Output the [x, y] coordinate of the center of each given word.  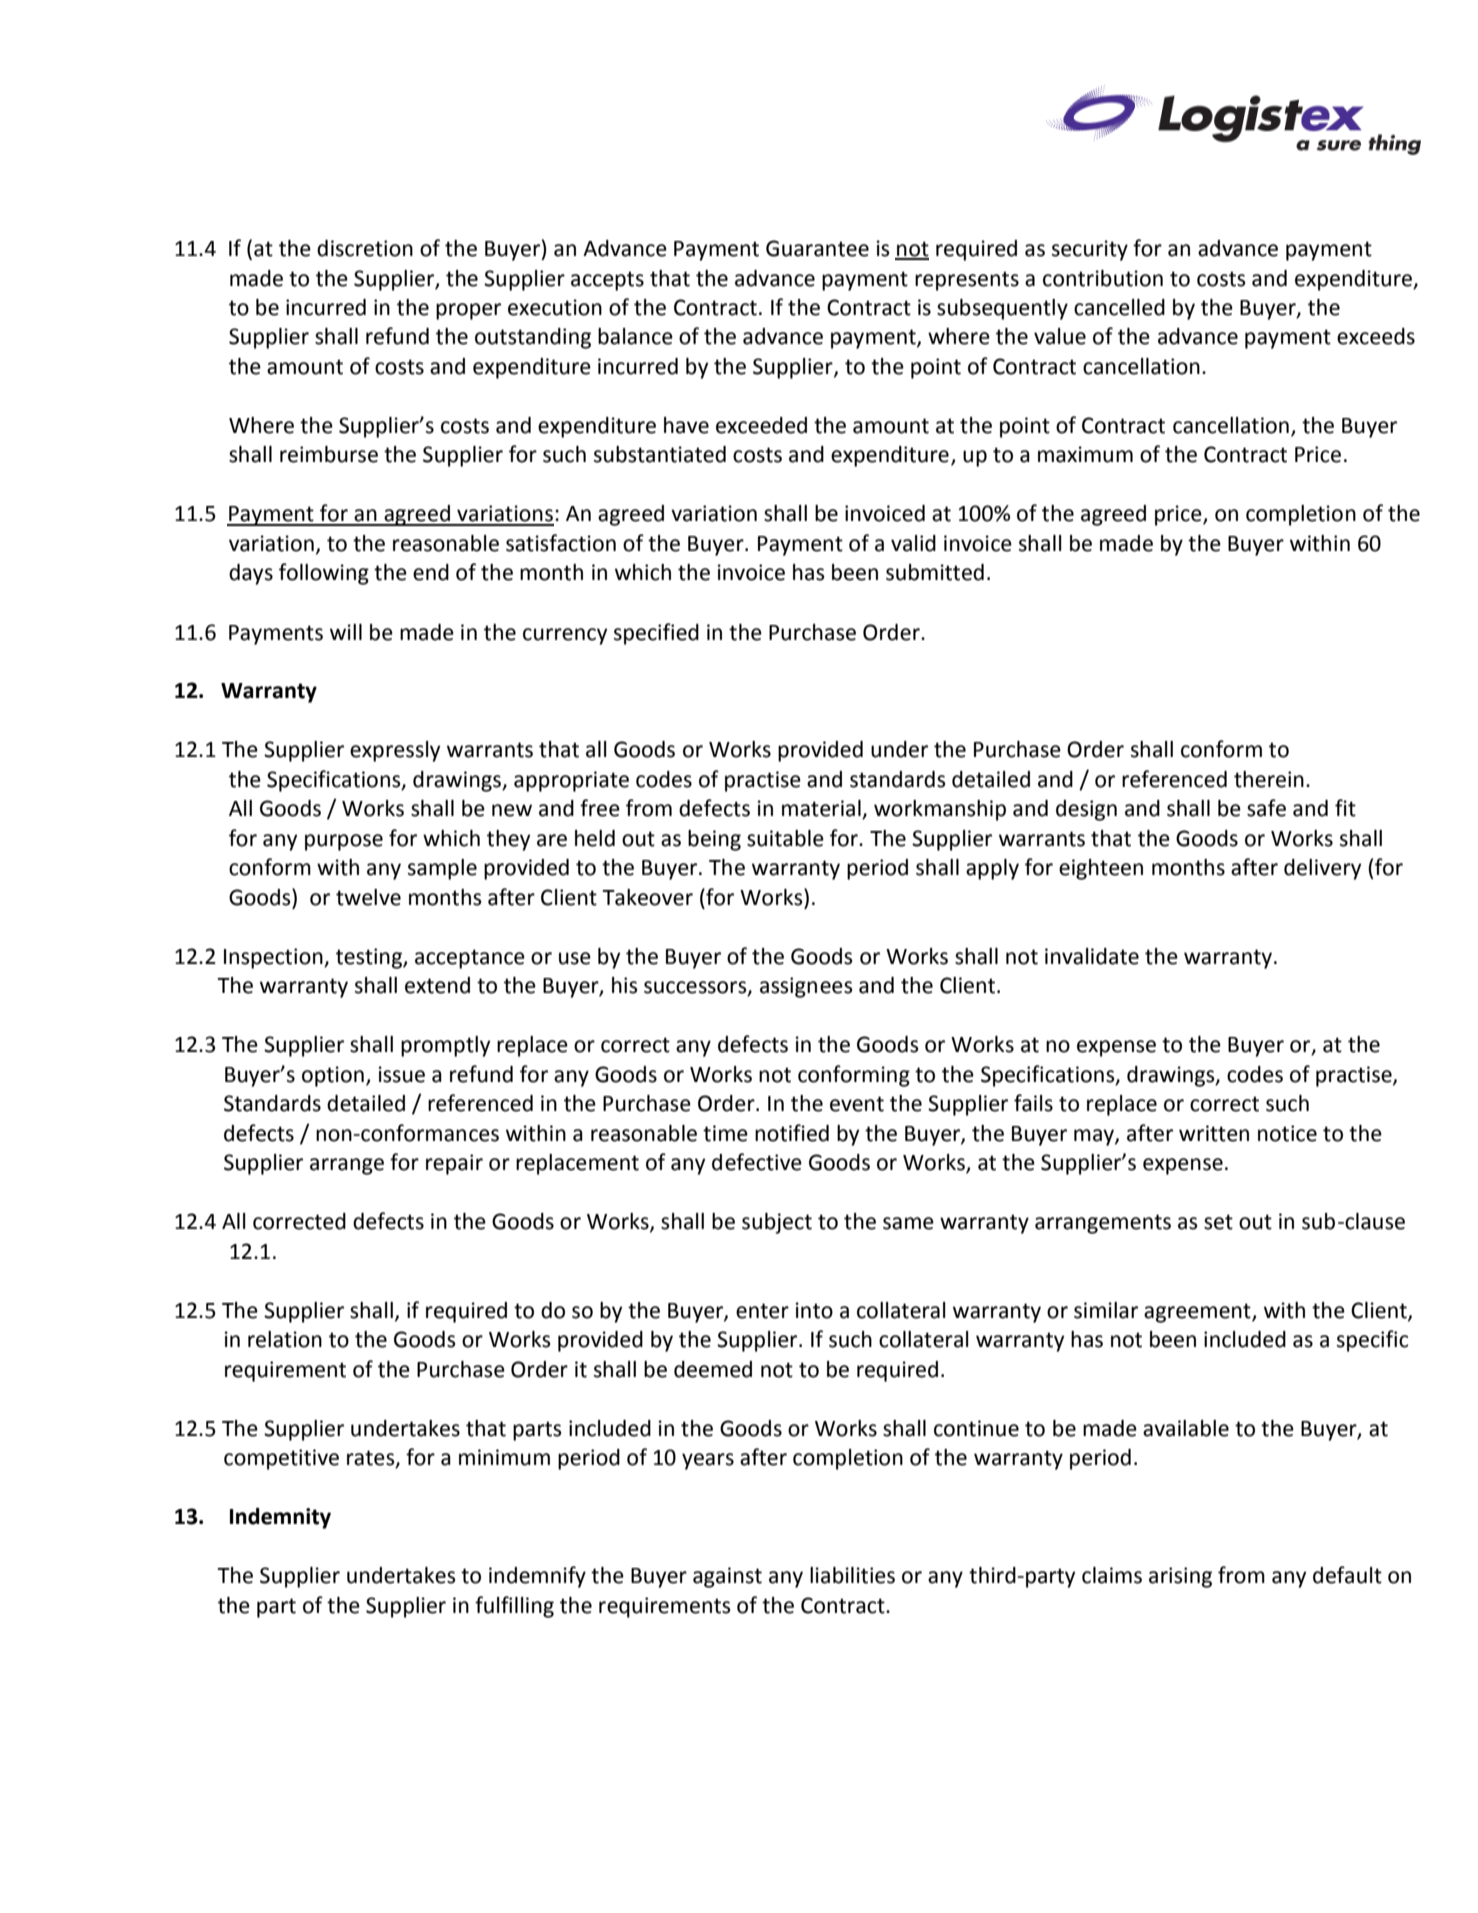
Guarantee [817, 248]
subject [777, 1223]
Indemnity [280, 1518]
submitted [935, 572]
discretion [365, 248]
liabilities [852, 1575]
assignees [806, 987]
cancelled [1119, 307]
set [1218, 1222]
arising [1180, 1577]
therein [1269, 779]
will [346, 632]
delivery [1322, 869]
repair [454, 1164]
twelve [368, 897]
